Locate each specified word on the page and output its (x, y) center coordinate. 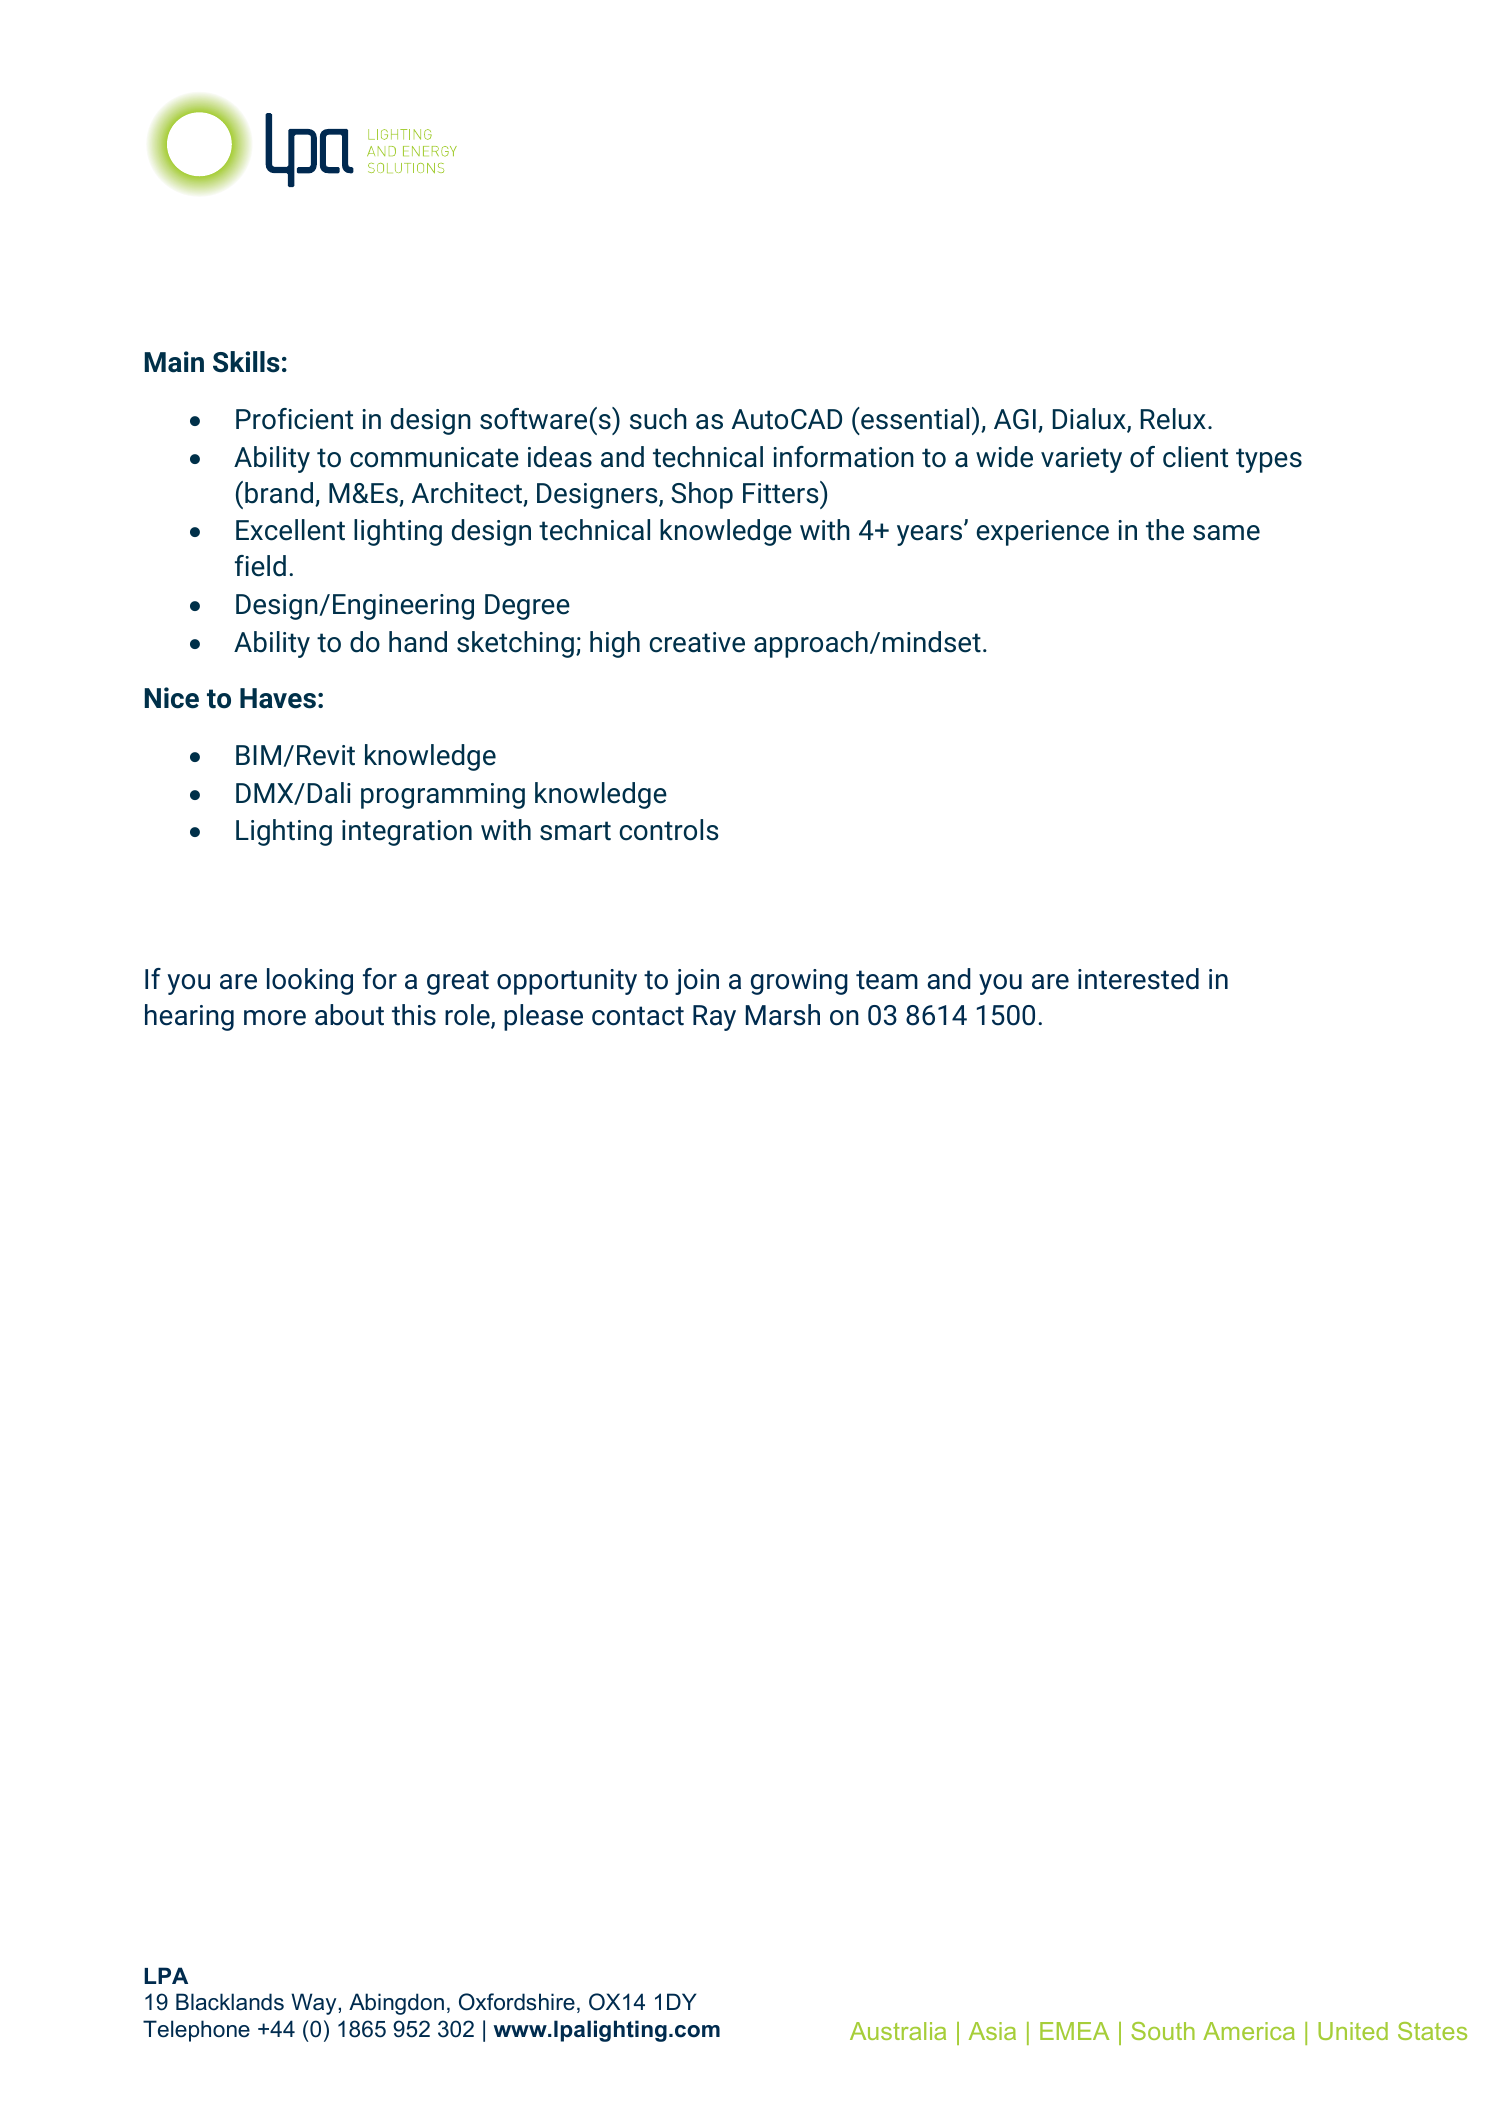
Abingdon (396, 2004)
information (843, 457)
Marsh (783, 1015)
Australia (898, 2031)
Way (313, 2004)
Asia (992, 2031)
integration (407, 833)
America (1249, 2031)
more (275, 1018)
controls (668, 830)
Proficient (294, 419)
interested (1138, 979)
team (887, 980)
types (1269, 460)
